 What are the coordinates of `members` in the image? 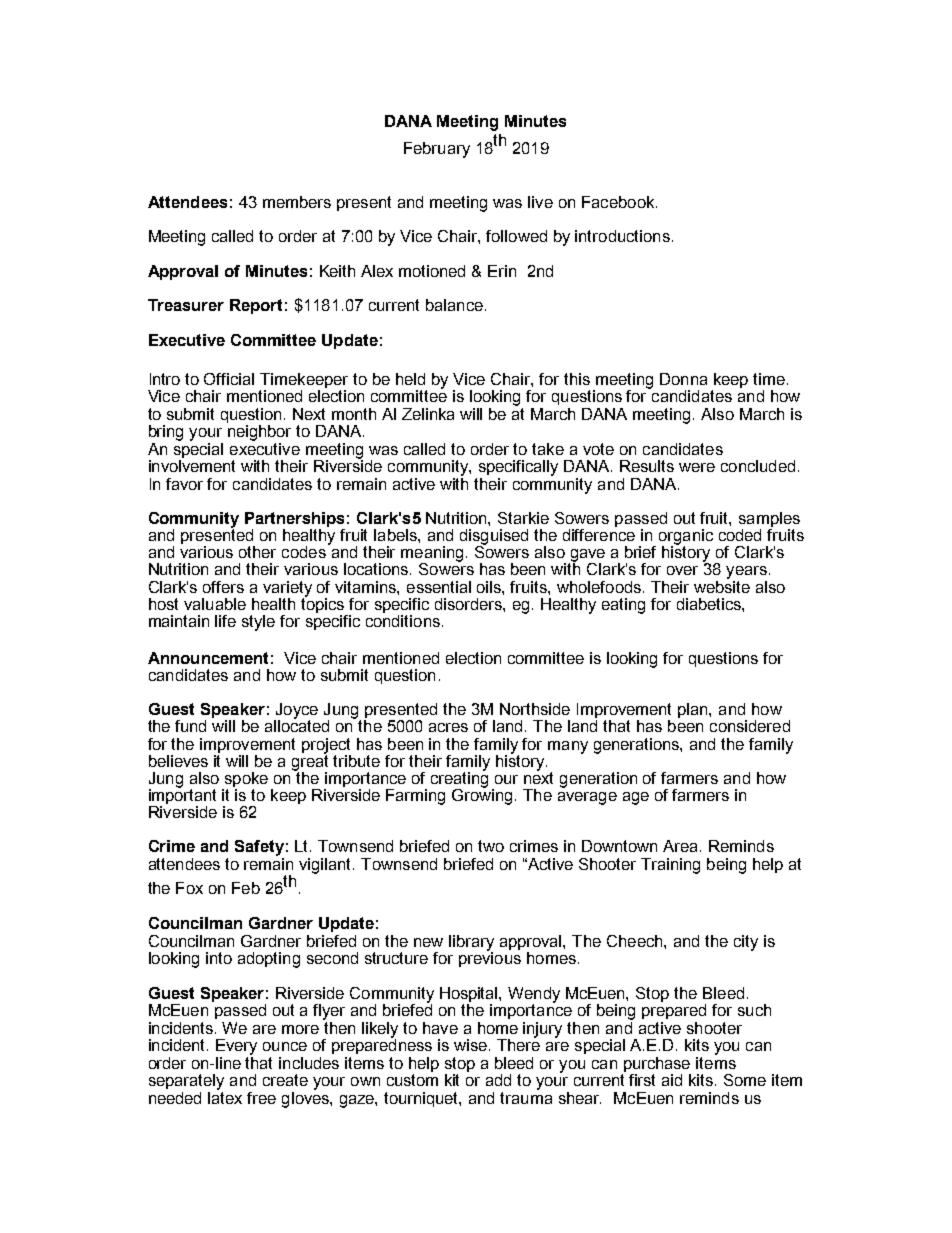 It's located at (297, 202).
